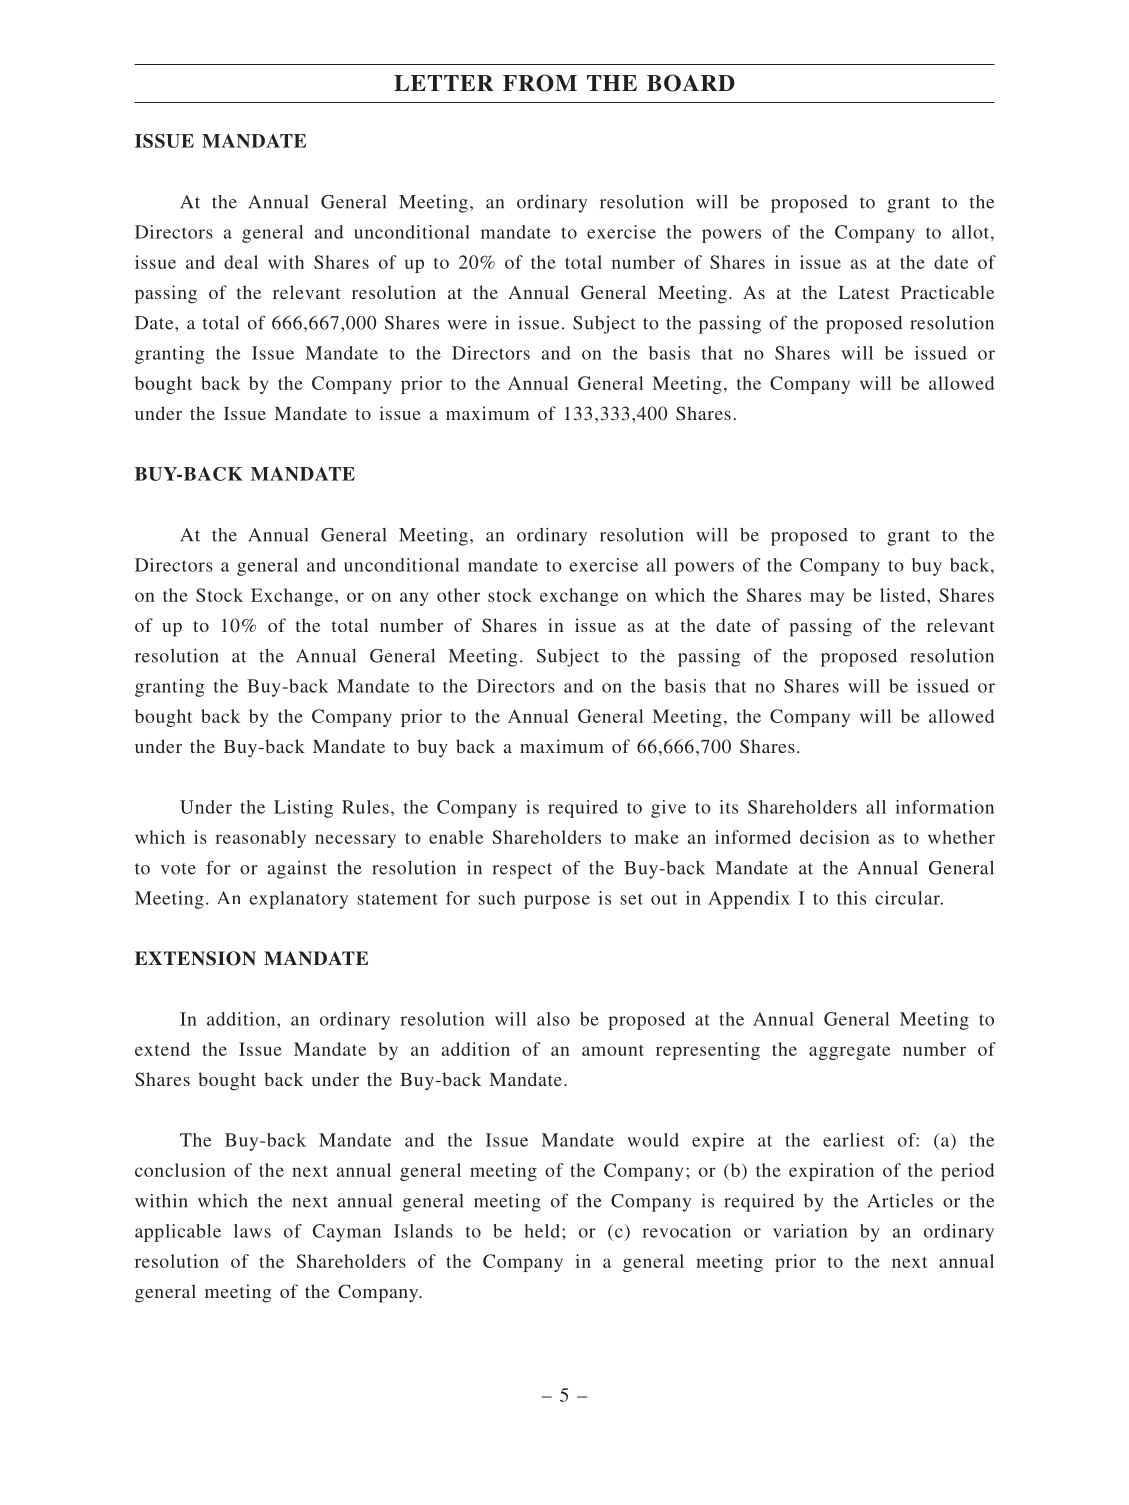 This screenshot has height=1505, width=1129. Describe the element at coordinates (827, 599) in the screenshot. I see `may` at that location.
